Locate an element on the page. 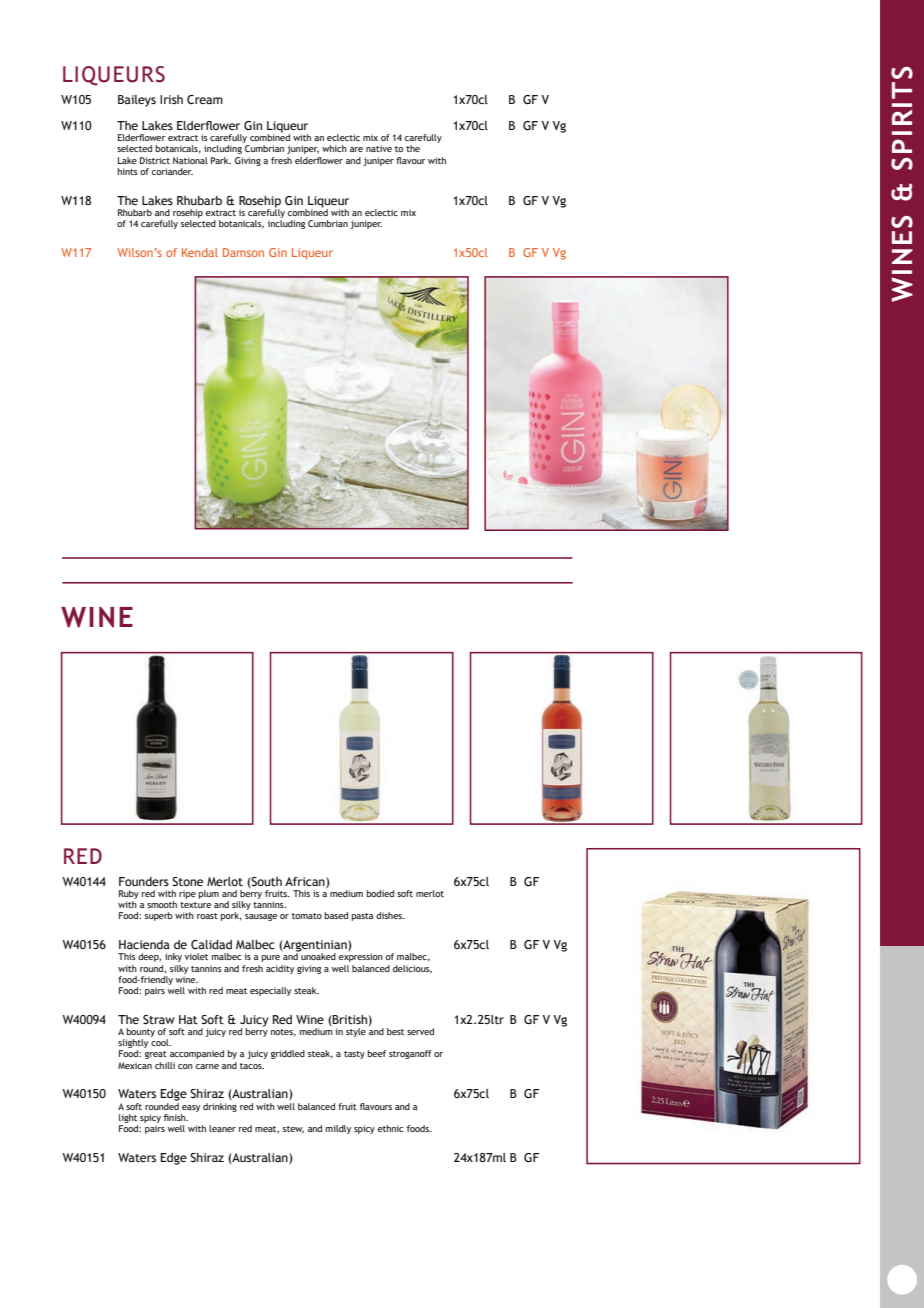  plum is located at coordinates (209, 894).
